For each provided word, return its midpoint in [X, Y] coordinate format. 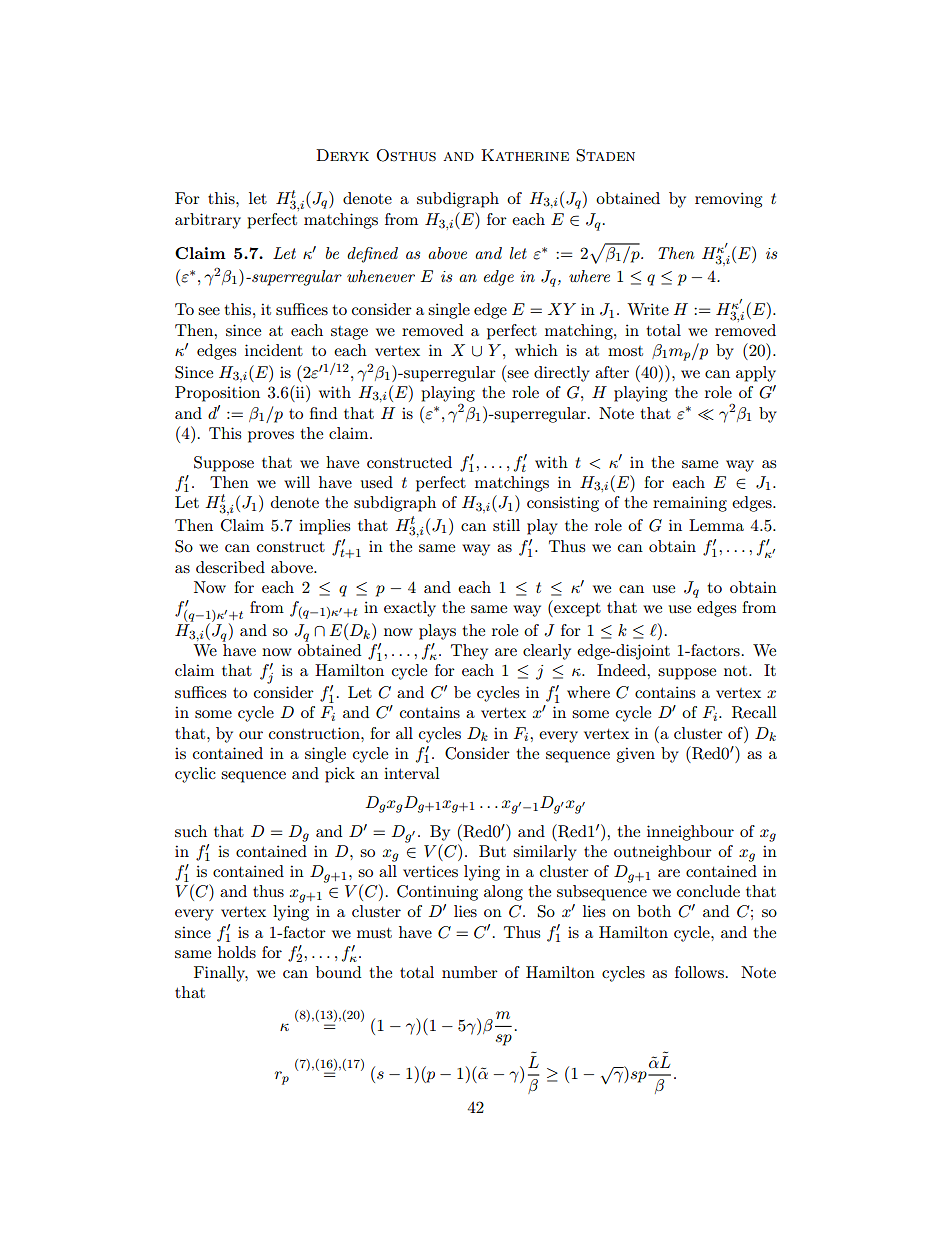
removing [728, 200]
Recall [754, 712]
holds [237, 952]
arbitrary [208, 221]
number [470, 972]
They [469, 652]
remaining [690, 504]
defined [372, 255]
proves [271, 437]
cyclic [195, 775]
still [506, 525]
